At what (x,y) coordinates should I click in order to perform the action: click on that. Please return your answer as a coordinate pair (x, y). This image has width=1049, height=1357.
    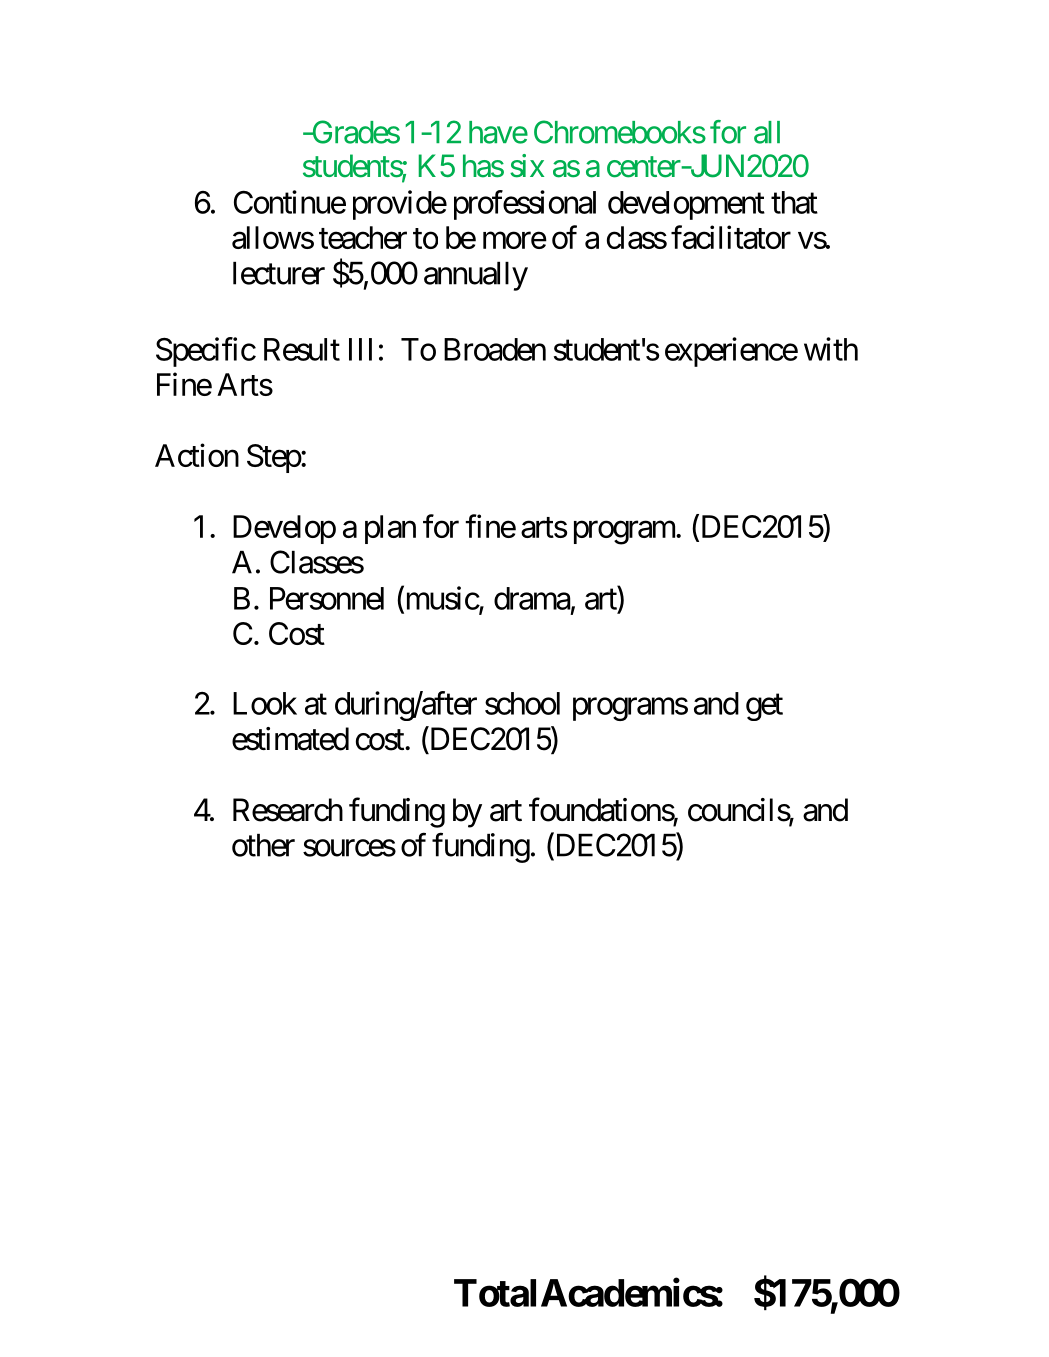
    Looking at the image, I should click on (794, 202).
